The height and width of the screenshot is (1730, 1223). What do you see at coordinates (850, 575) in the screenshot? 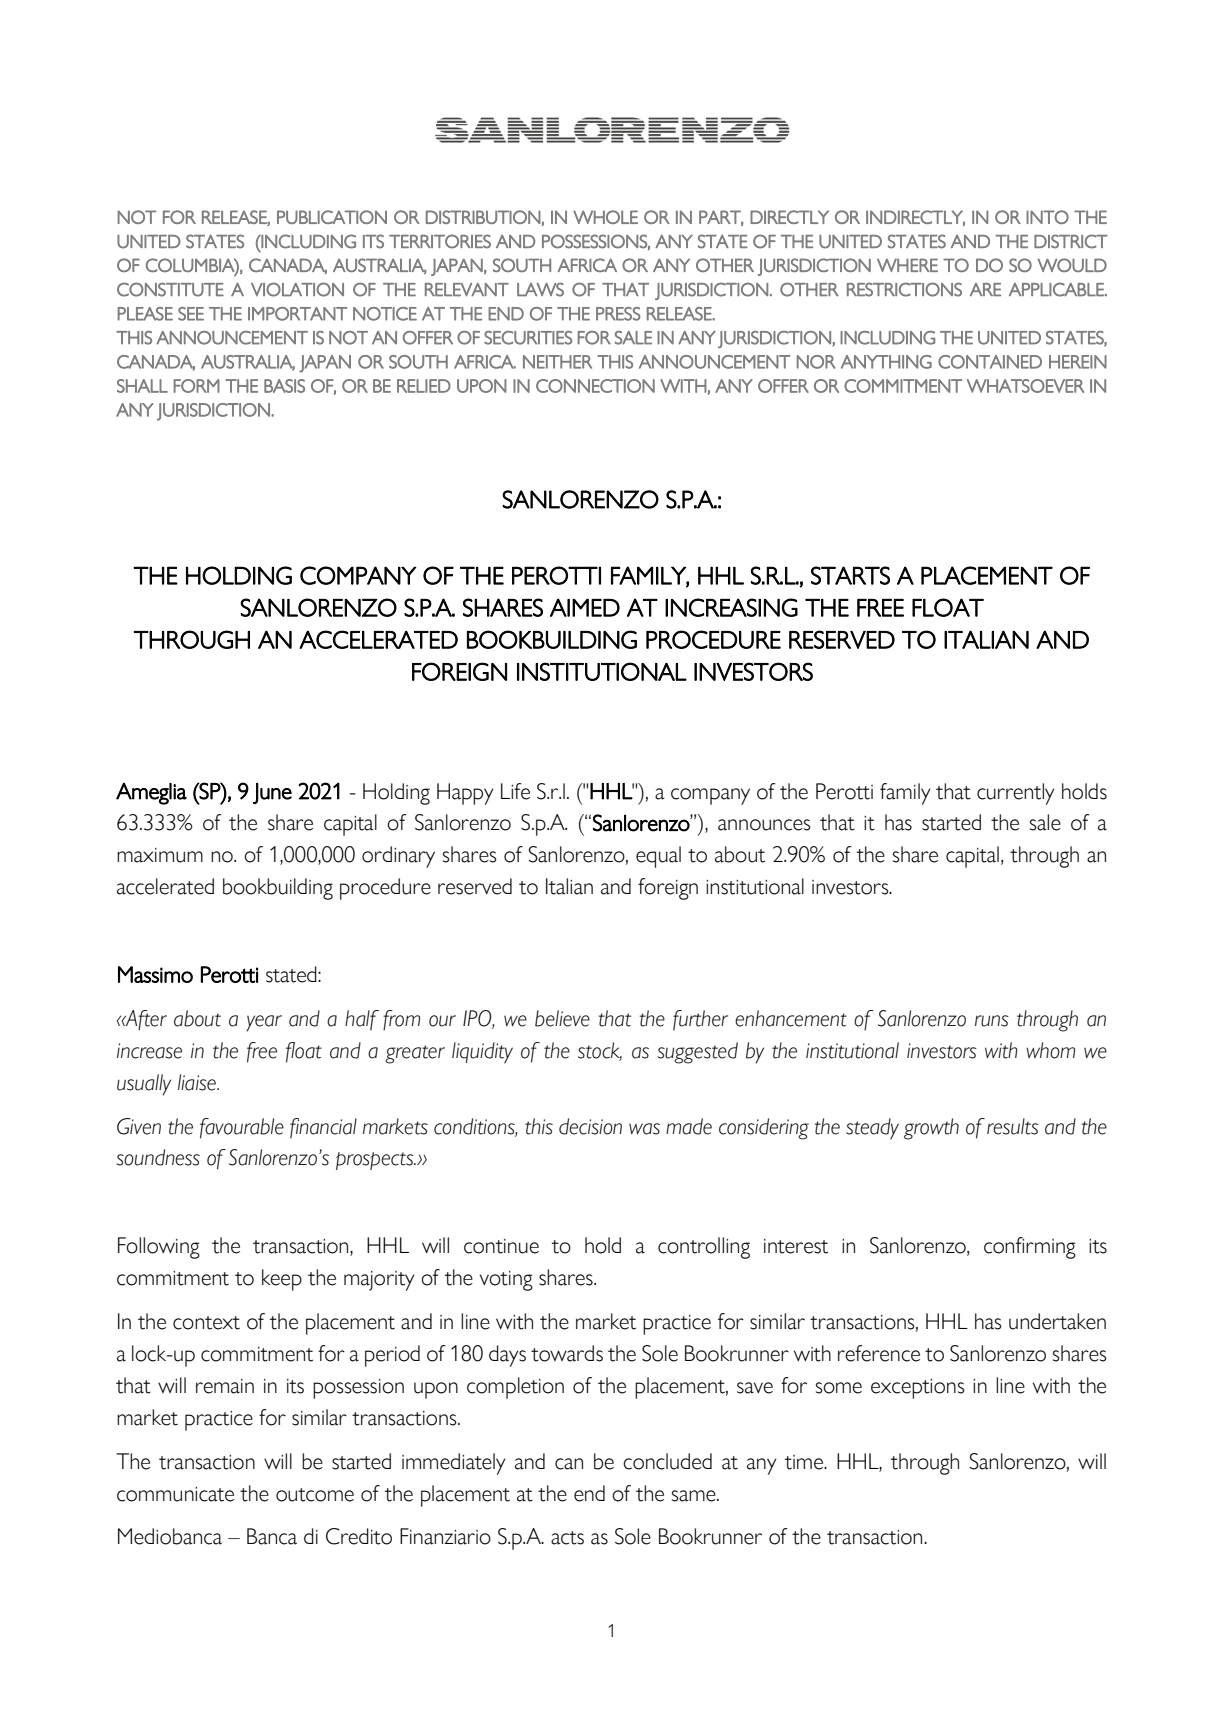
I see `STARTS` at bounding box center [850, 575].
